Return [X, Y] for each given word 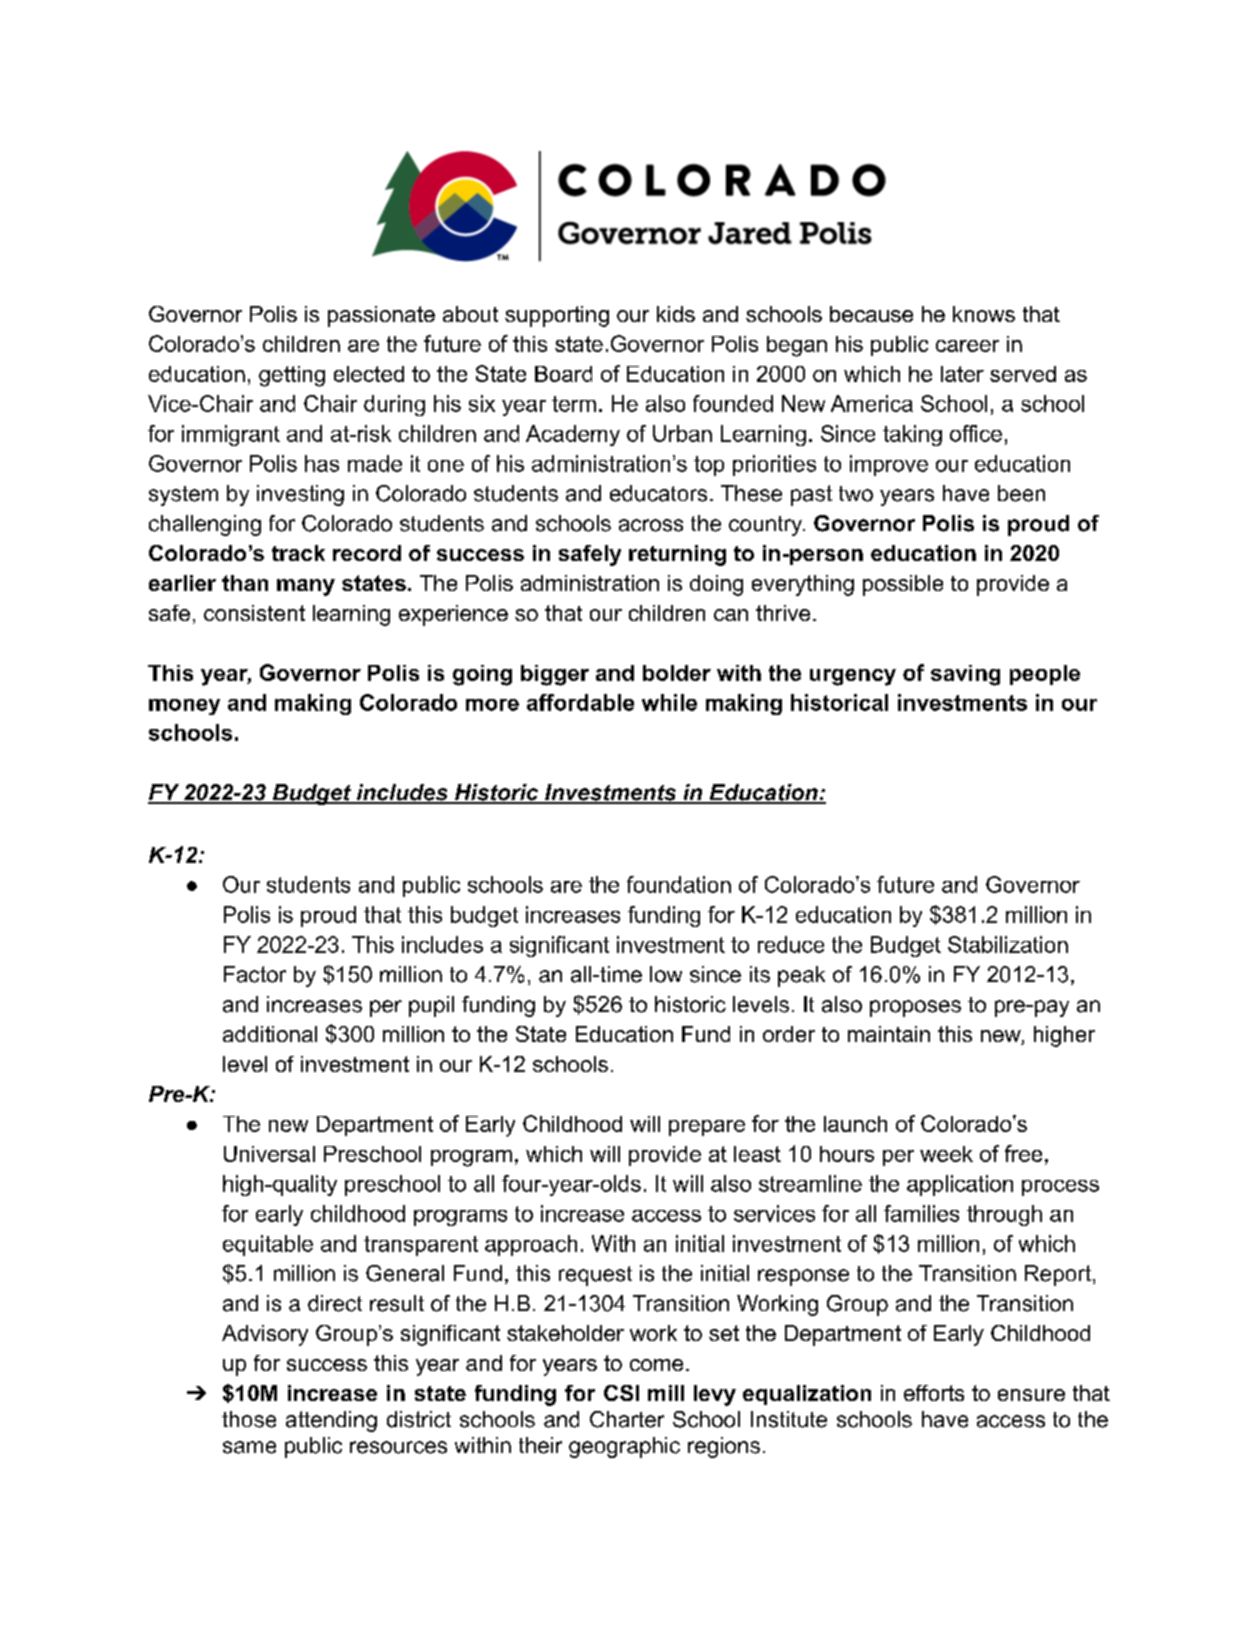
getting [292, 376]
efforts [934, 1393]
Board [563, 374]
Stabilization [1008, 944]
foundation [679, 884]
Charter [627, 1419]
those [249, 1419]
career [967, 346]
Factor [255, 974]
